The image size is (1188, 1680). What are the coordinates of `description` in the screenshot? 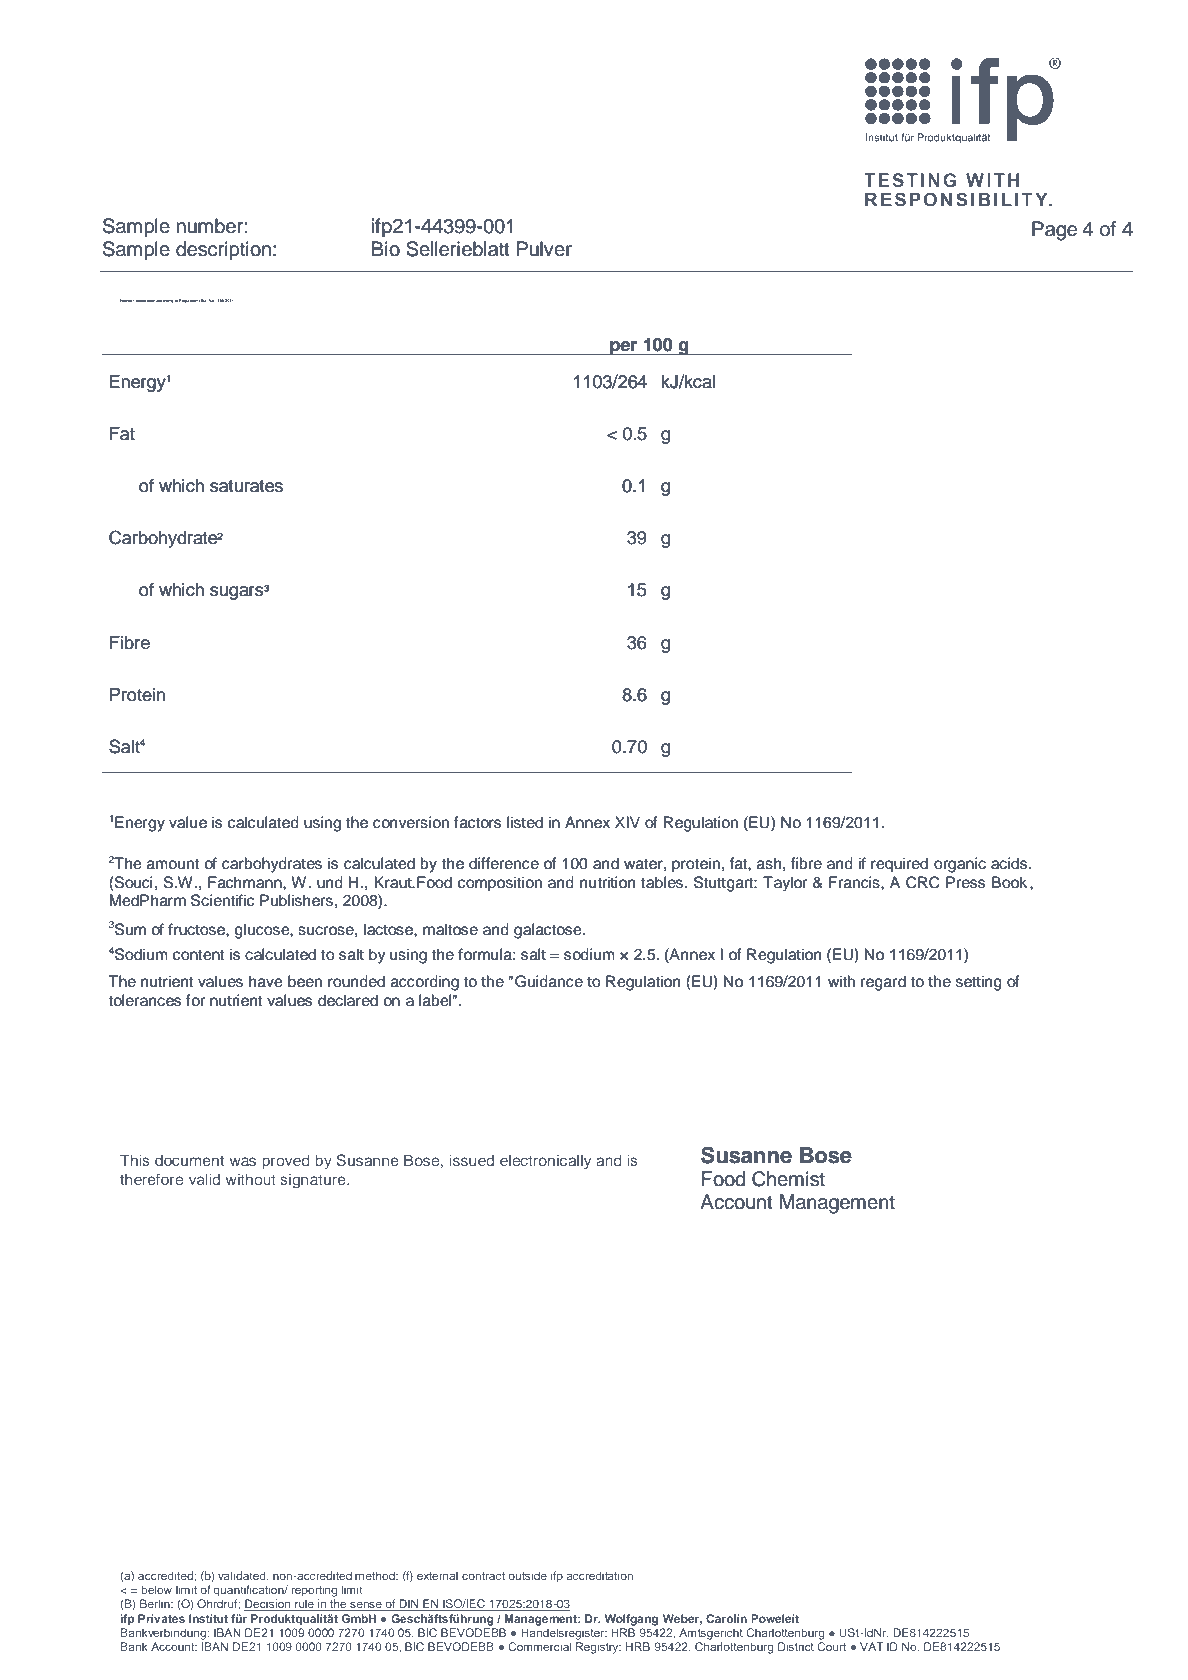 It's located at (223, 250).
